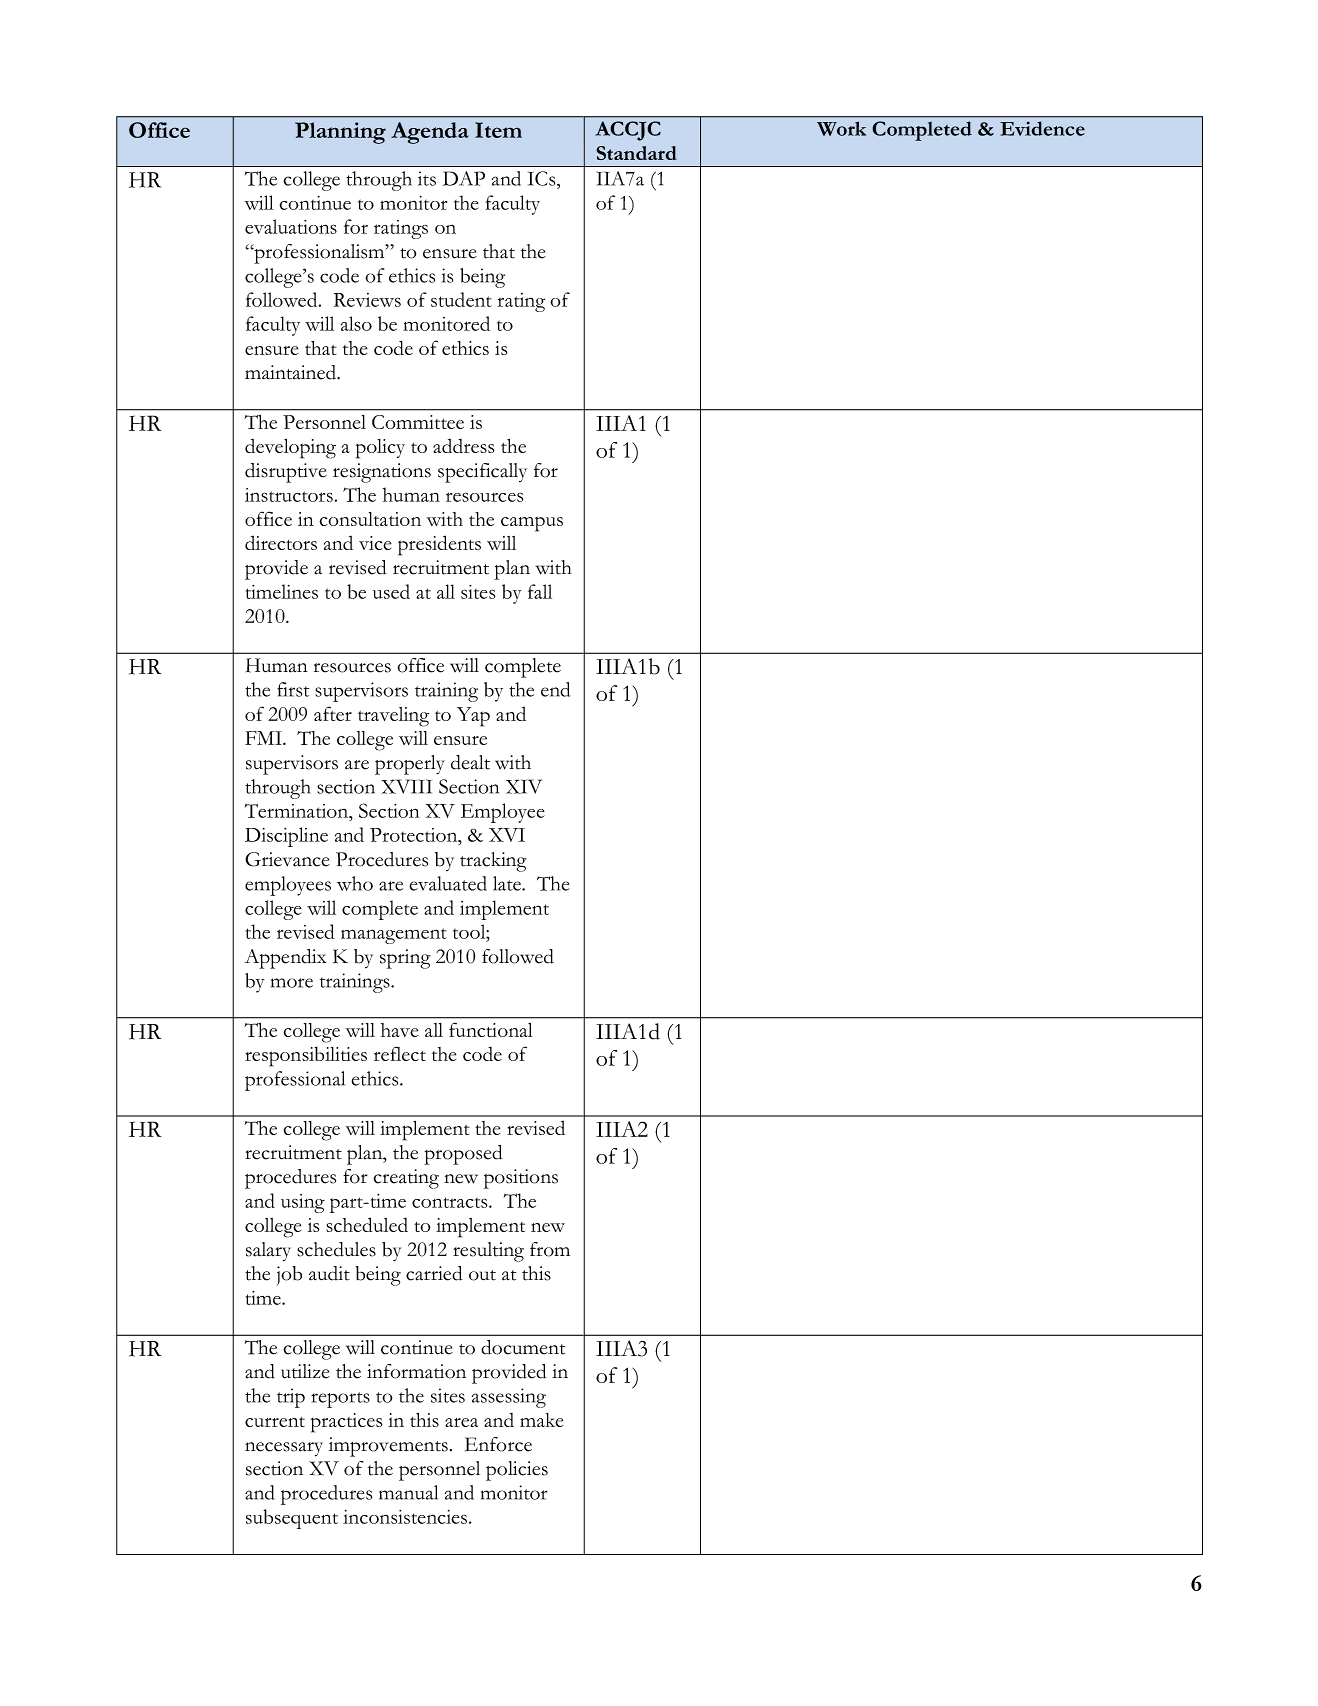 This page has height=1706, width=1318. I want to click on Termination, so click(298, 810).
